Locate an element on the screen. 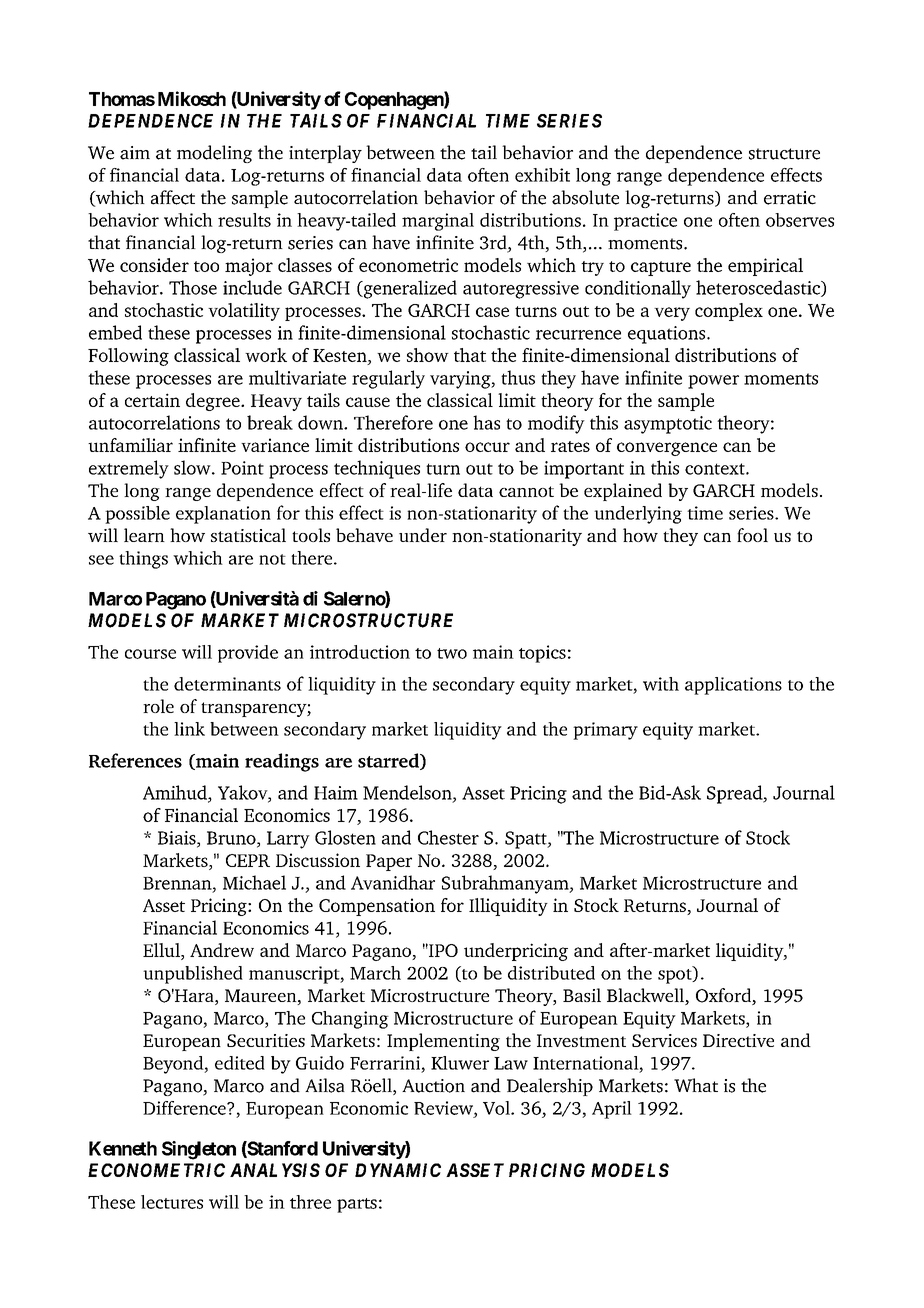 This screenshot has height=1308, width=924. fool is located at coordinates (752, 535).
